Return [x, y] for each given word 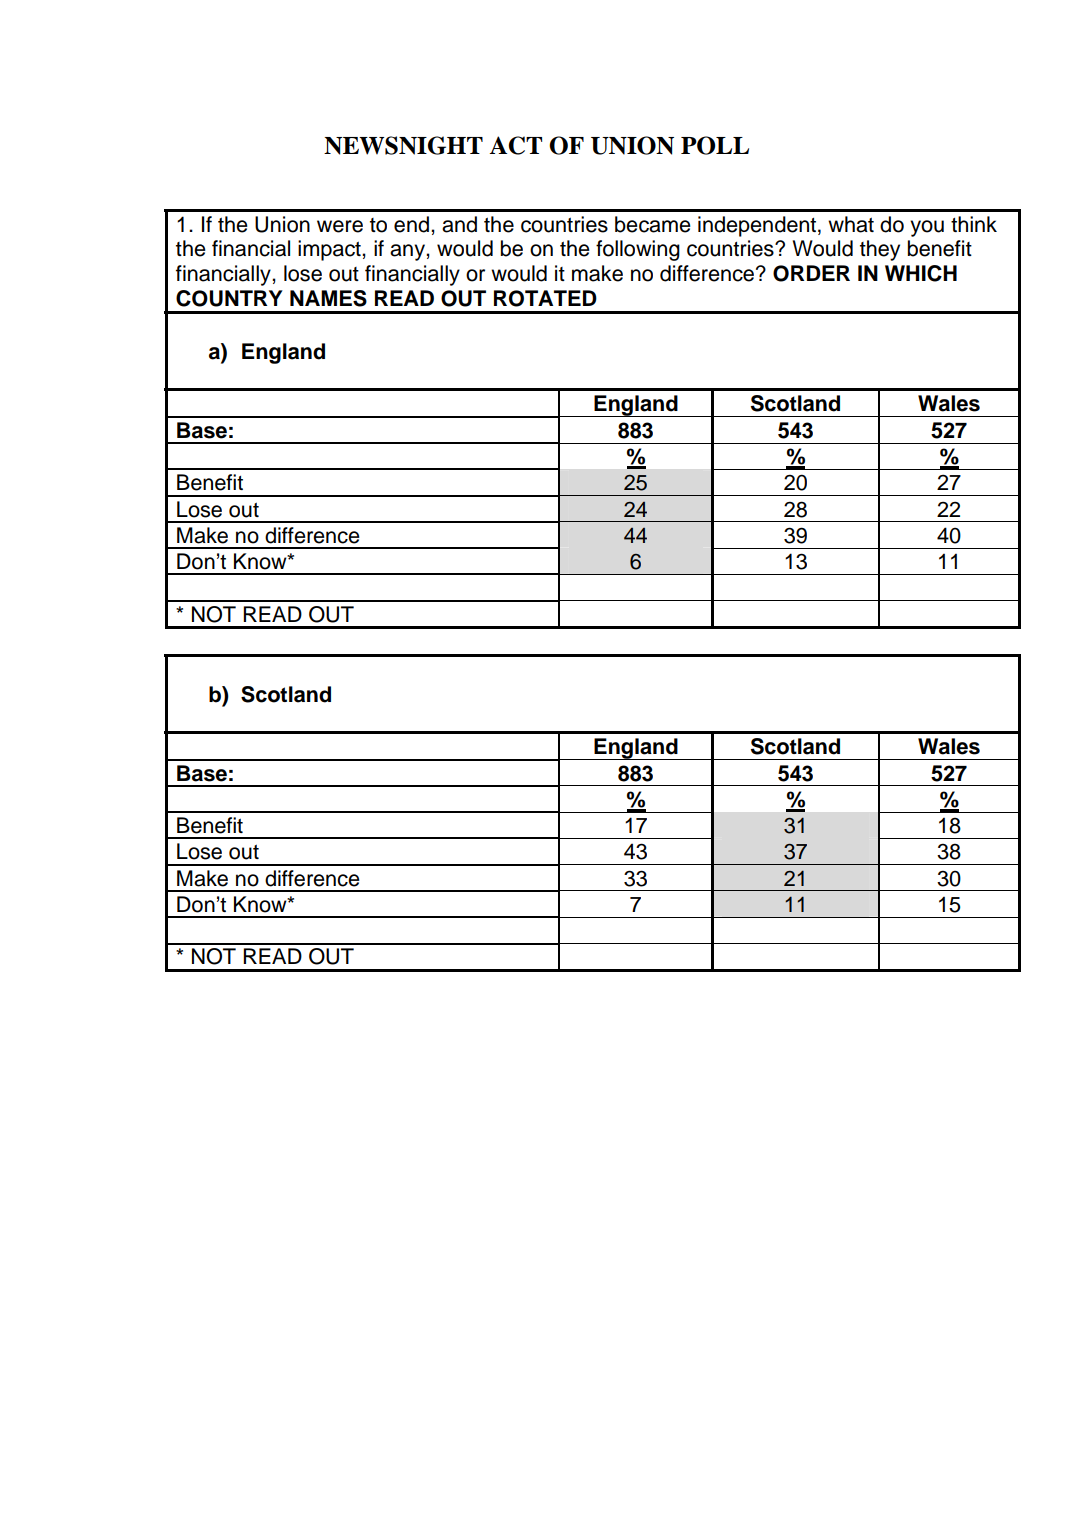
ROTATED [545, 298]
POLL [715, 145]
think [974, 224]
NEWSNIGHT [403, 145]
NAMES [328, 298]
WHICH [921, 273]
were [340, 226]
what [851, 224]
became [653, 224]
